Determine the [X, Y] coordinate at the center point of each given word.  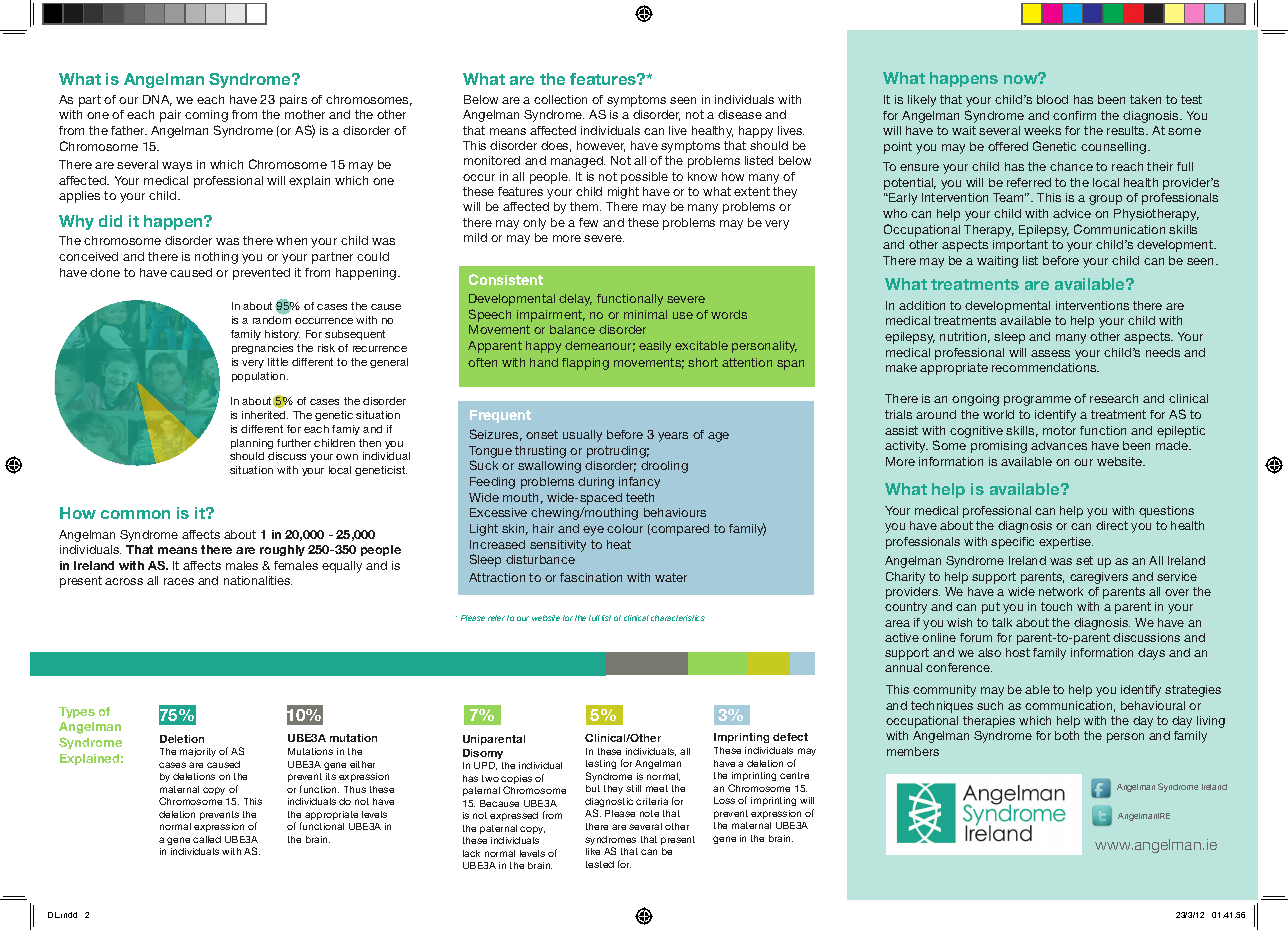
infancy [639, 483]
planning [252, 444]
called [207, 839]
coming [206, 116]
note [649, 813]
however [601, 146]
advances [1059, 445]
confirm [1074, 115]
